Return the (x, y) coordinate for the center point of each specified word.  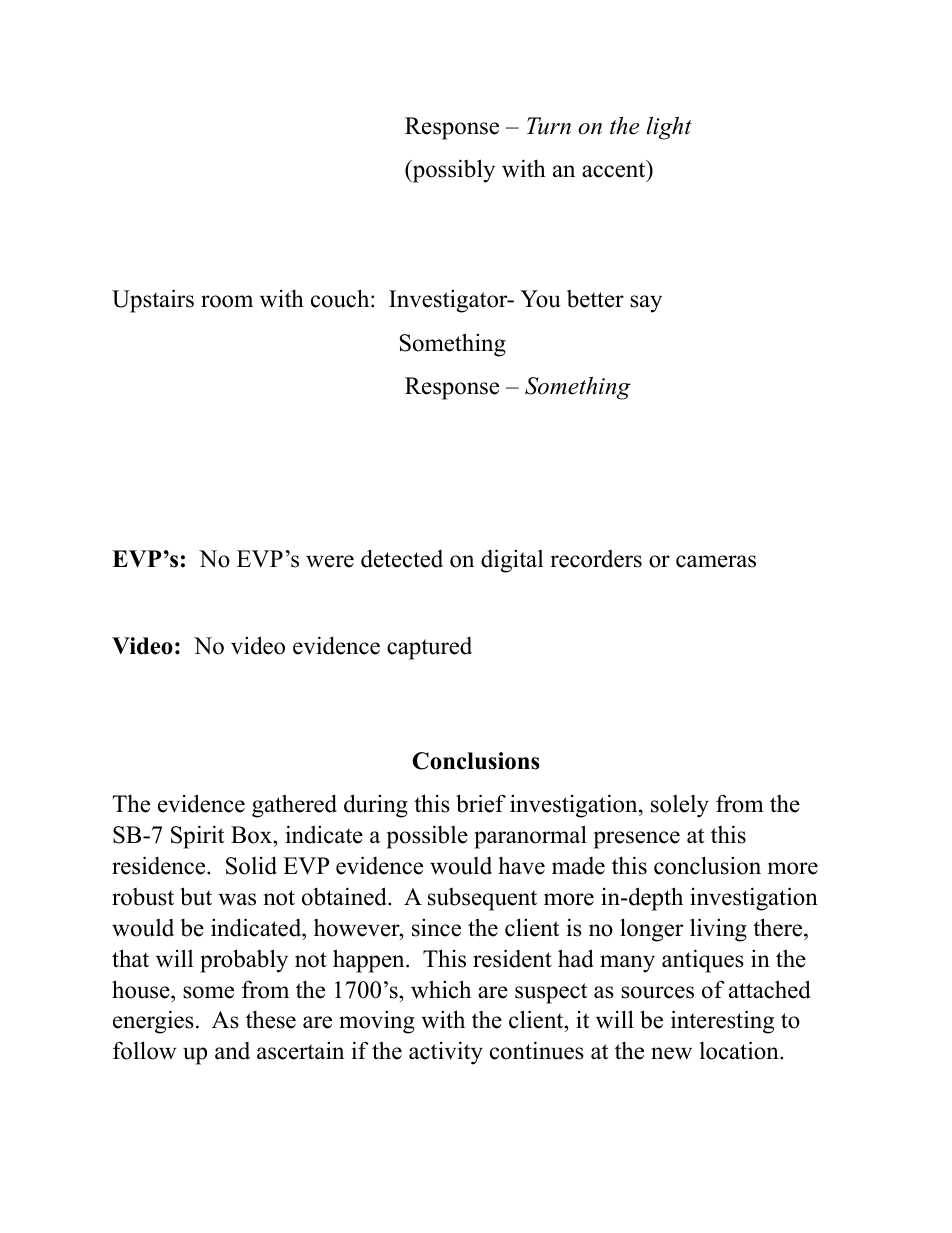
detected (402, 558)
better (595, 299)
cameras (716, 561)
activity (446, 1053)
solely (680, 806)
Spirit (197, 837)
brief (481, 803)
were (330, 561)
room (227, 301)
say (646, 304)
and (232, 1051)
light (669, 128)
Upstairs (153, 301)
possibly (452, 171)
